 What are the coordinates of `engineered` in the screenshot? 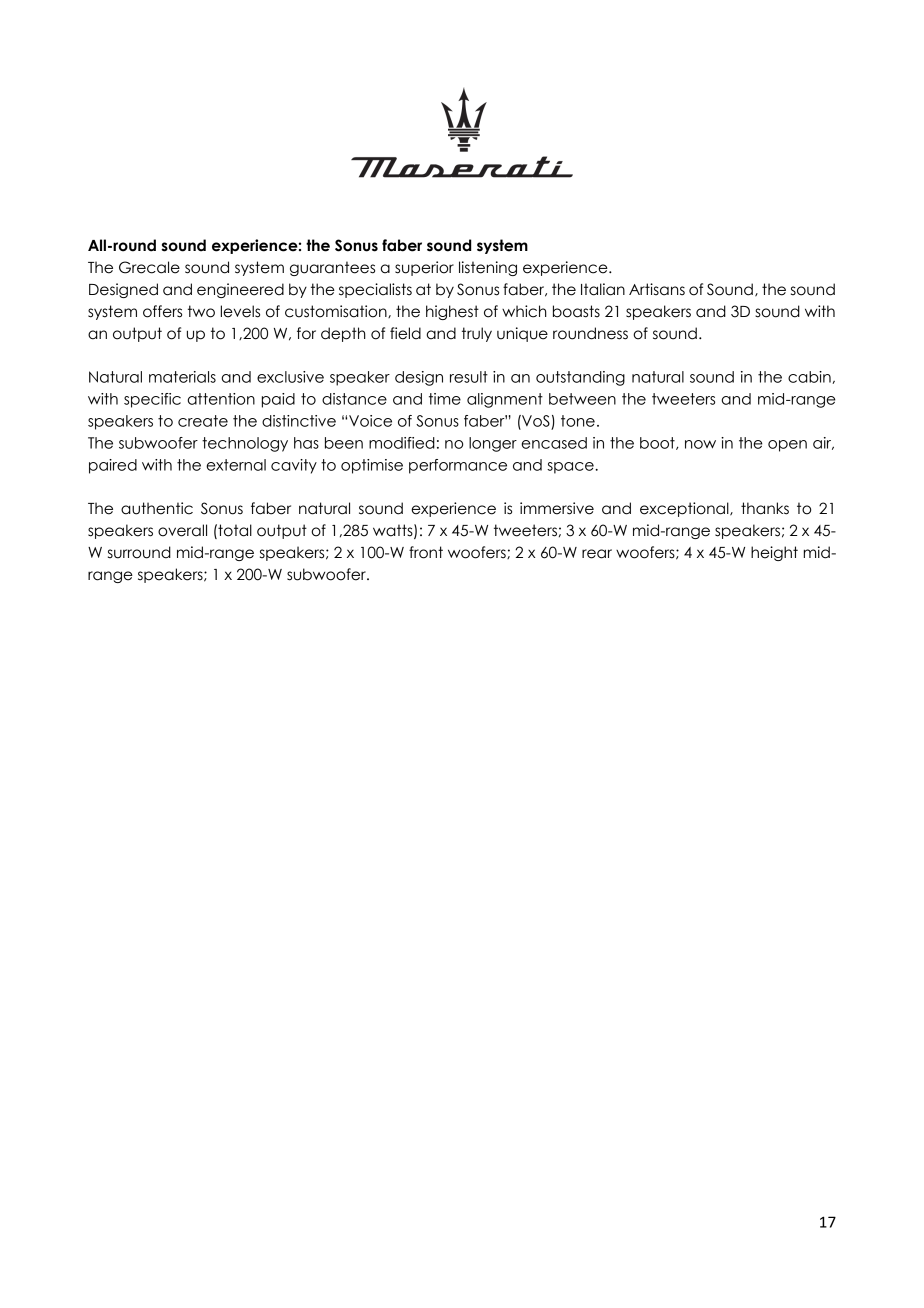 It's located at (240, 290).
